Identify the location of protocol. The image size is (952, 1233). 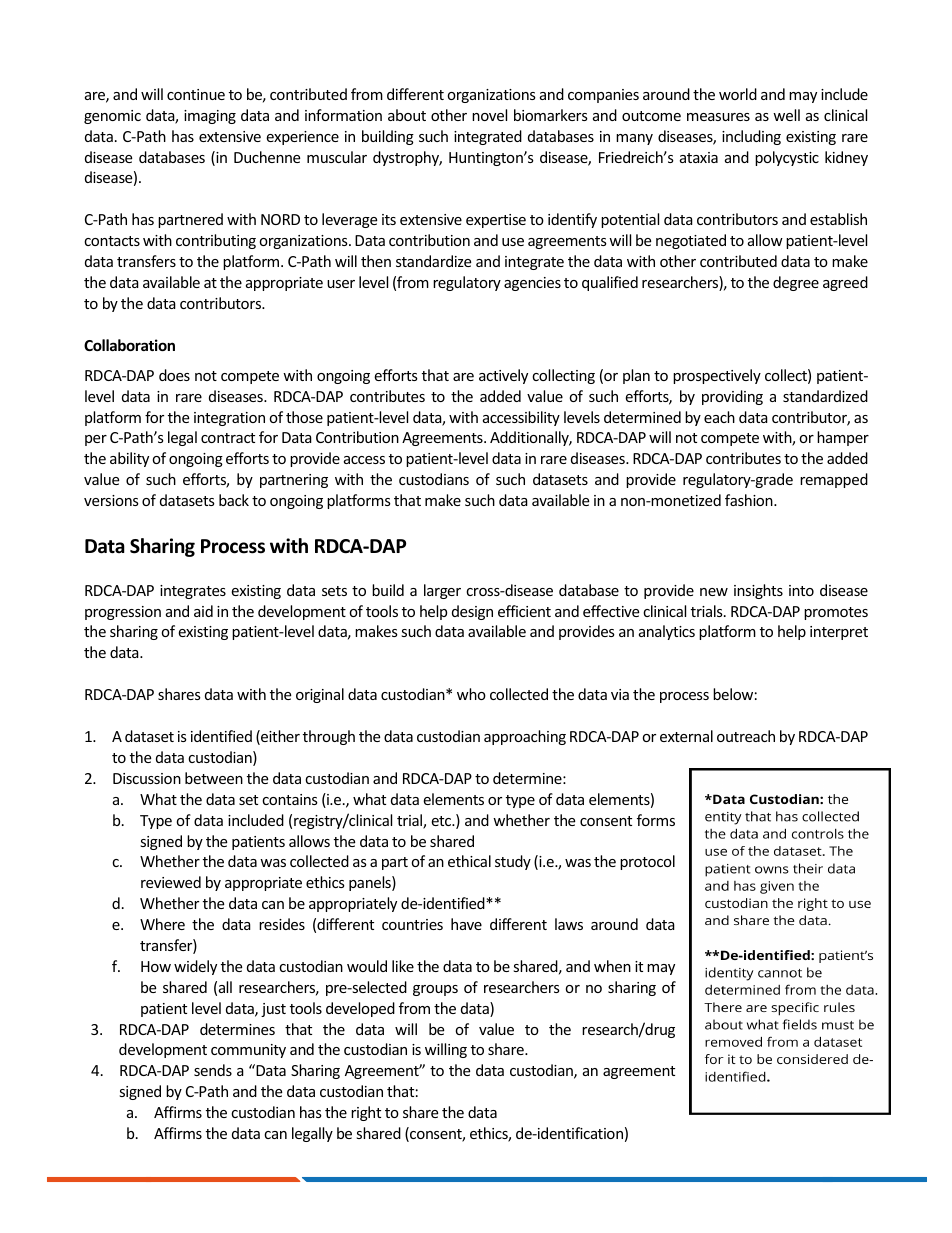
(647, 862).
